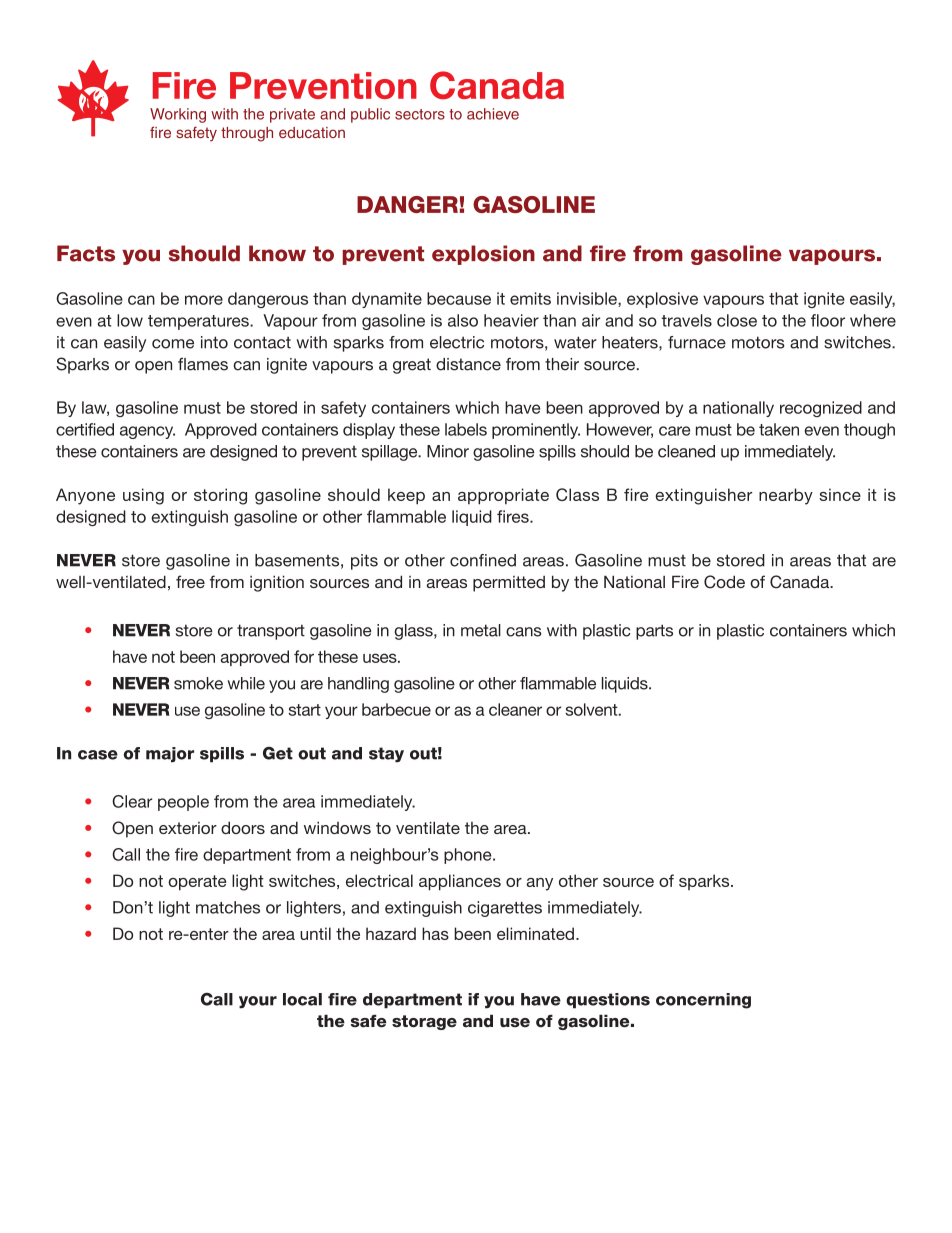 This screenshot has width=952, height=1233. Describe the element at coordinates (703, 1001) in the screenshot. I see `concerning` at that location.
